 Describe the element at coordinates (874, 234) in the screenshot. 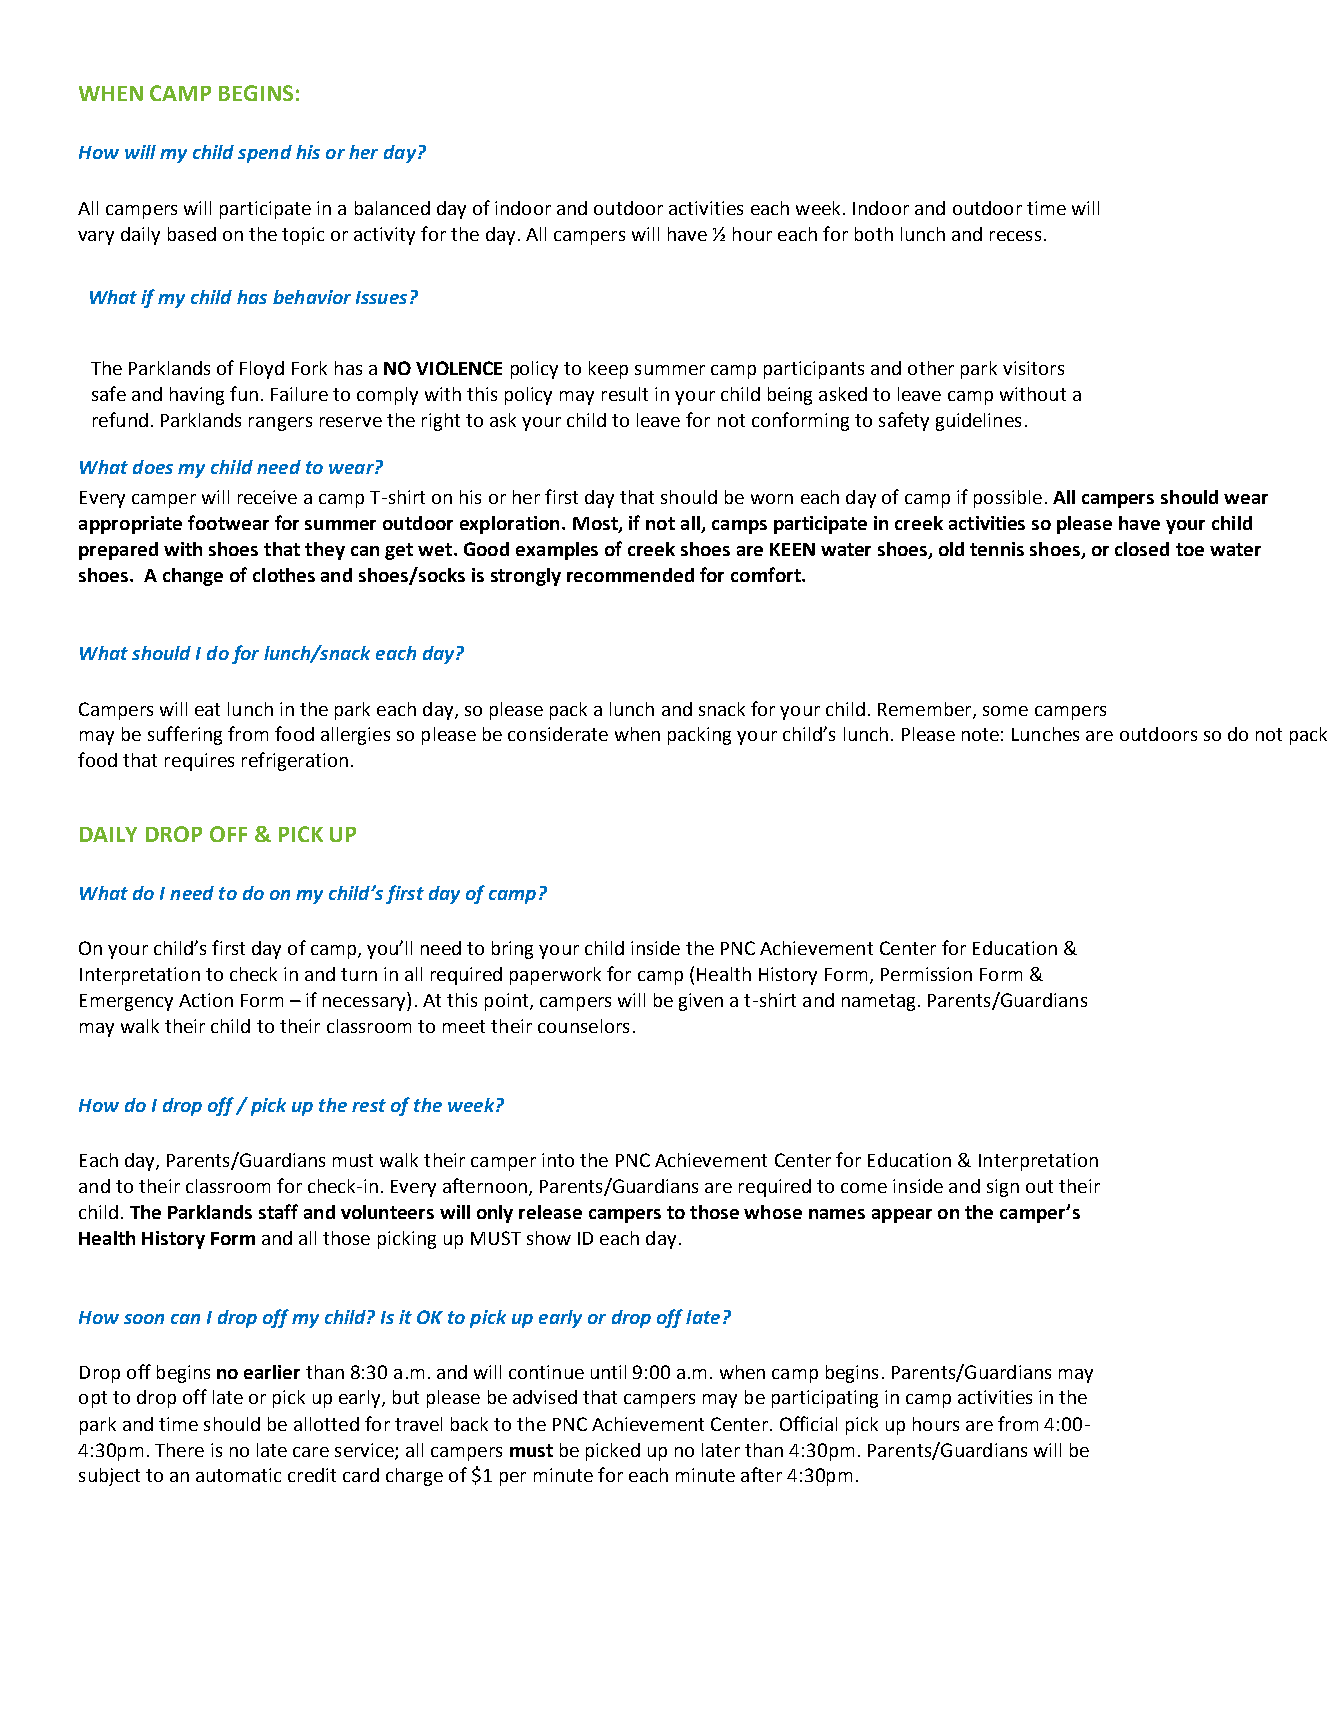

I see `both` at that location.
